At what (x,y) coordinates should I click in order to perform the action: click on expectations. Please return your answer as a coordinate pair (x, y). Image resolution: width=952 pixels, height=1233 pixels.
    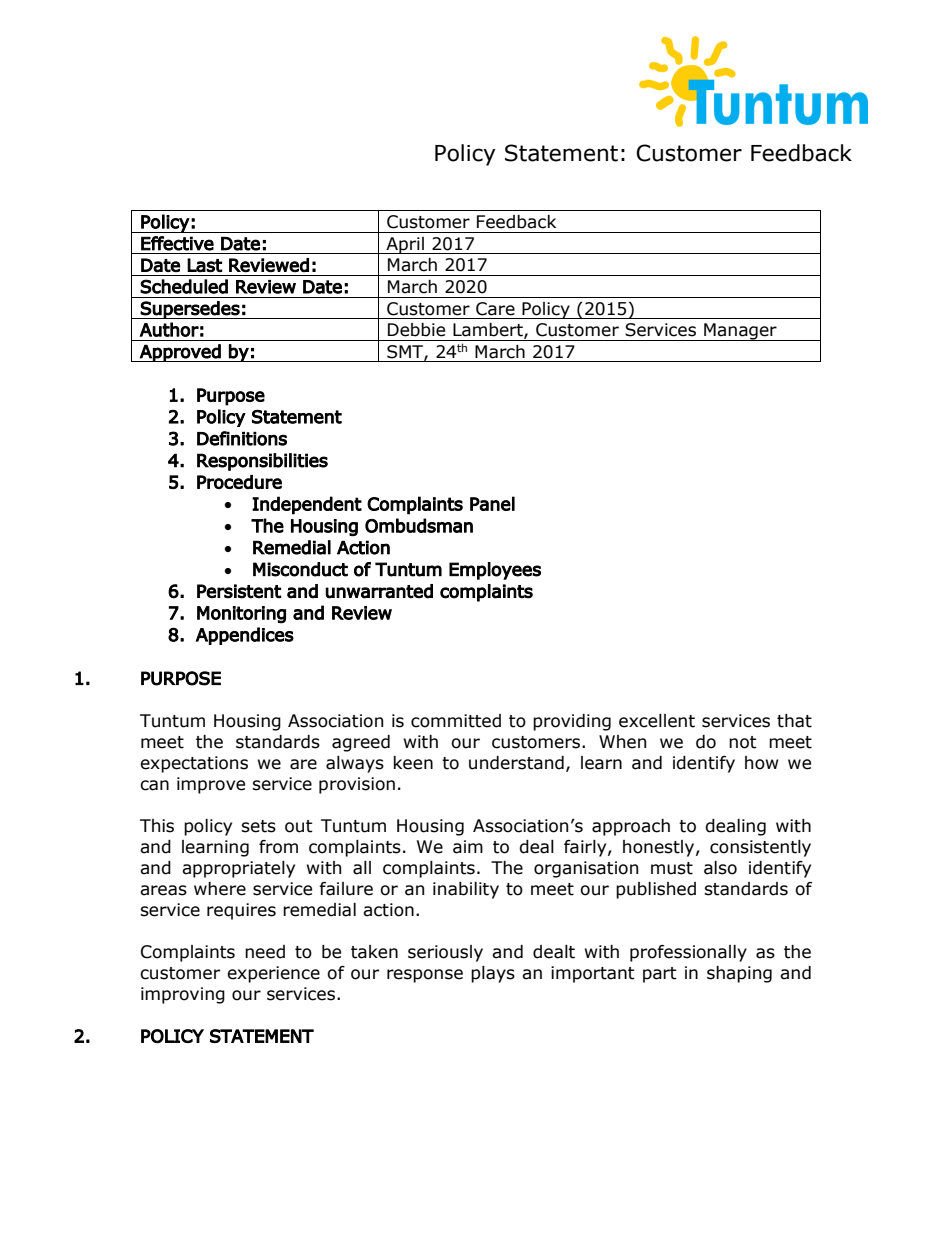
    Looking at the image, I should click on (194, 764).
